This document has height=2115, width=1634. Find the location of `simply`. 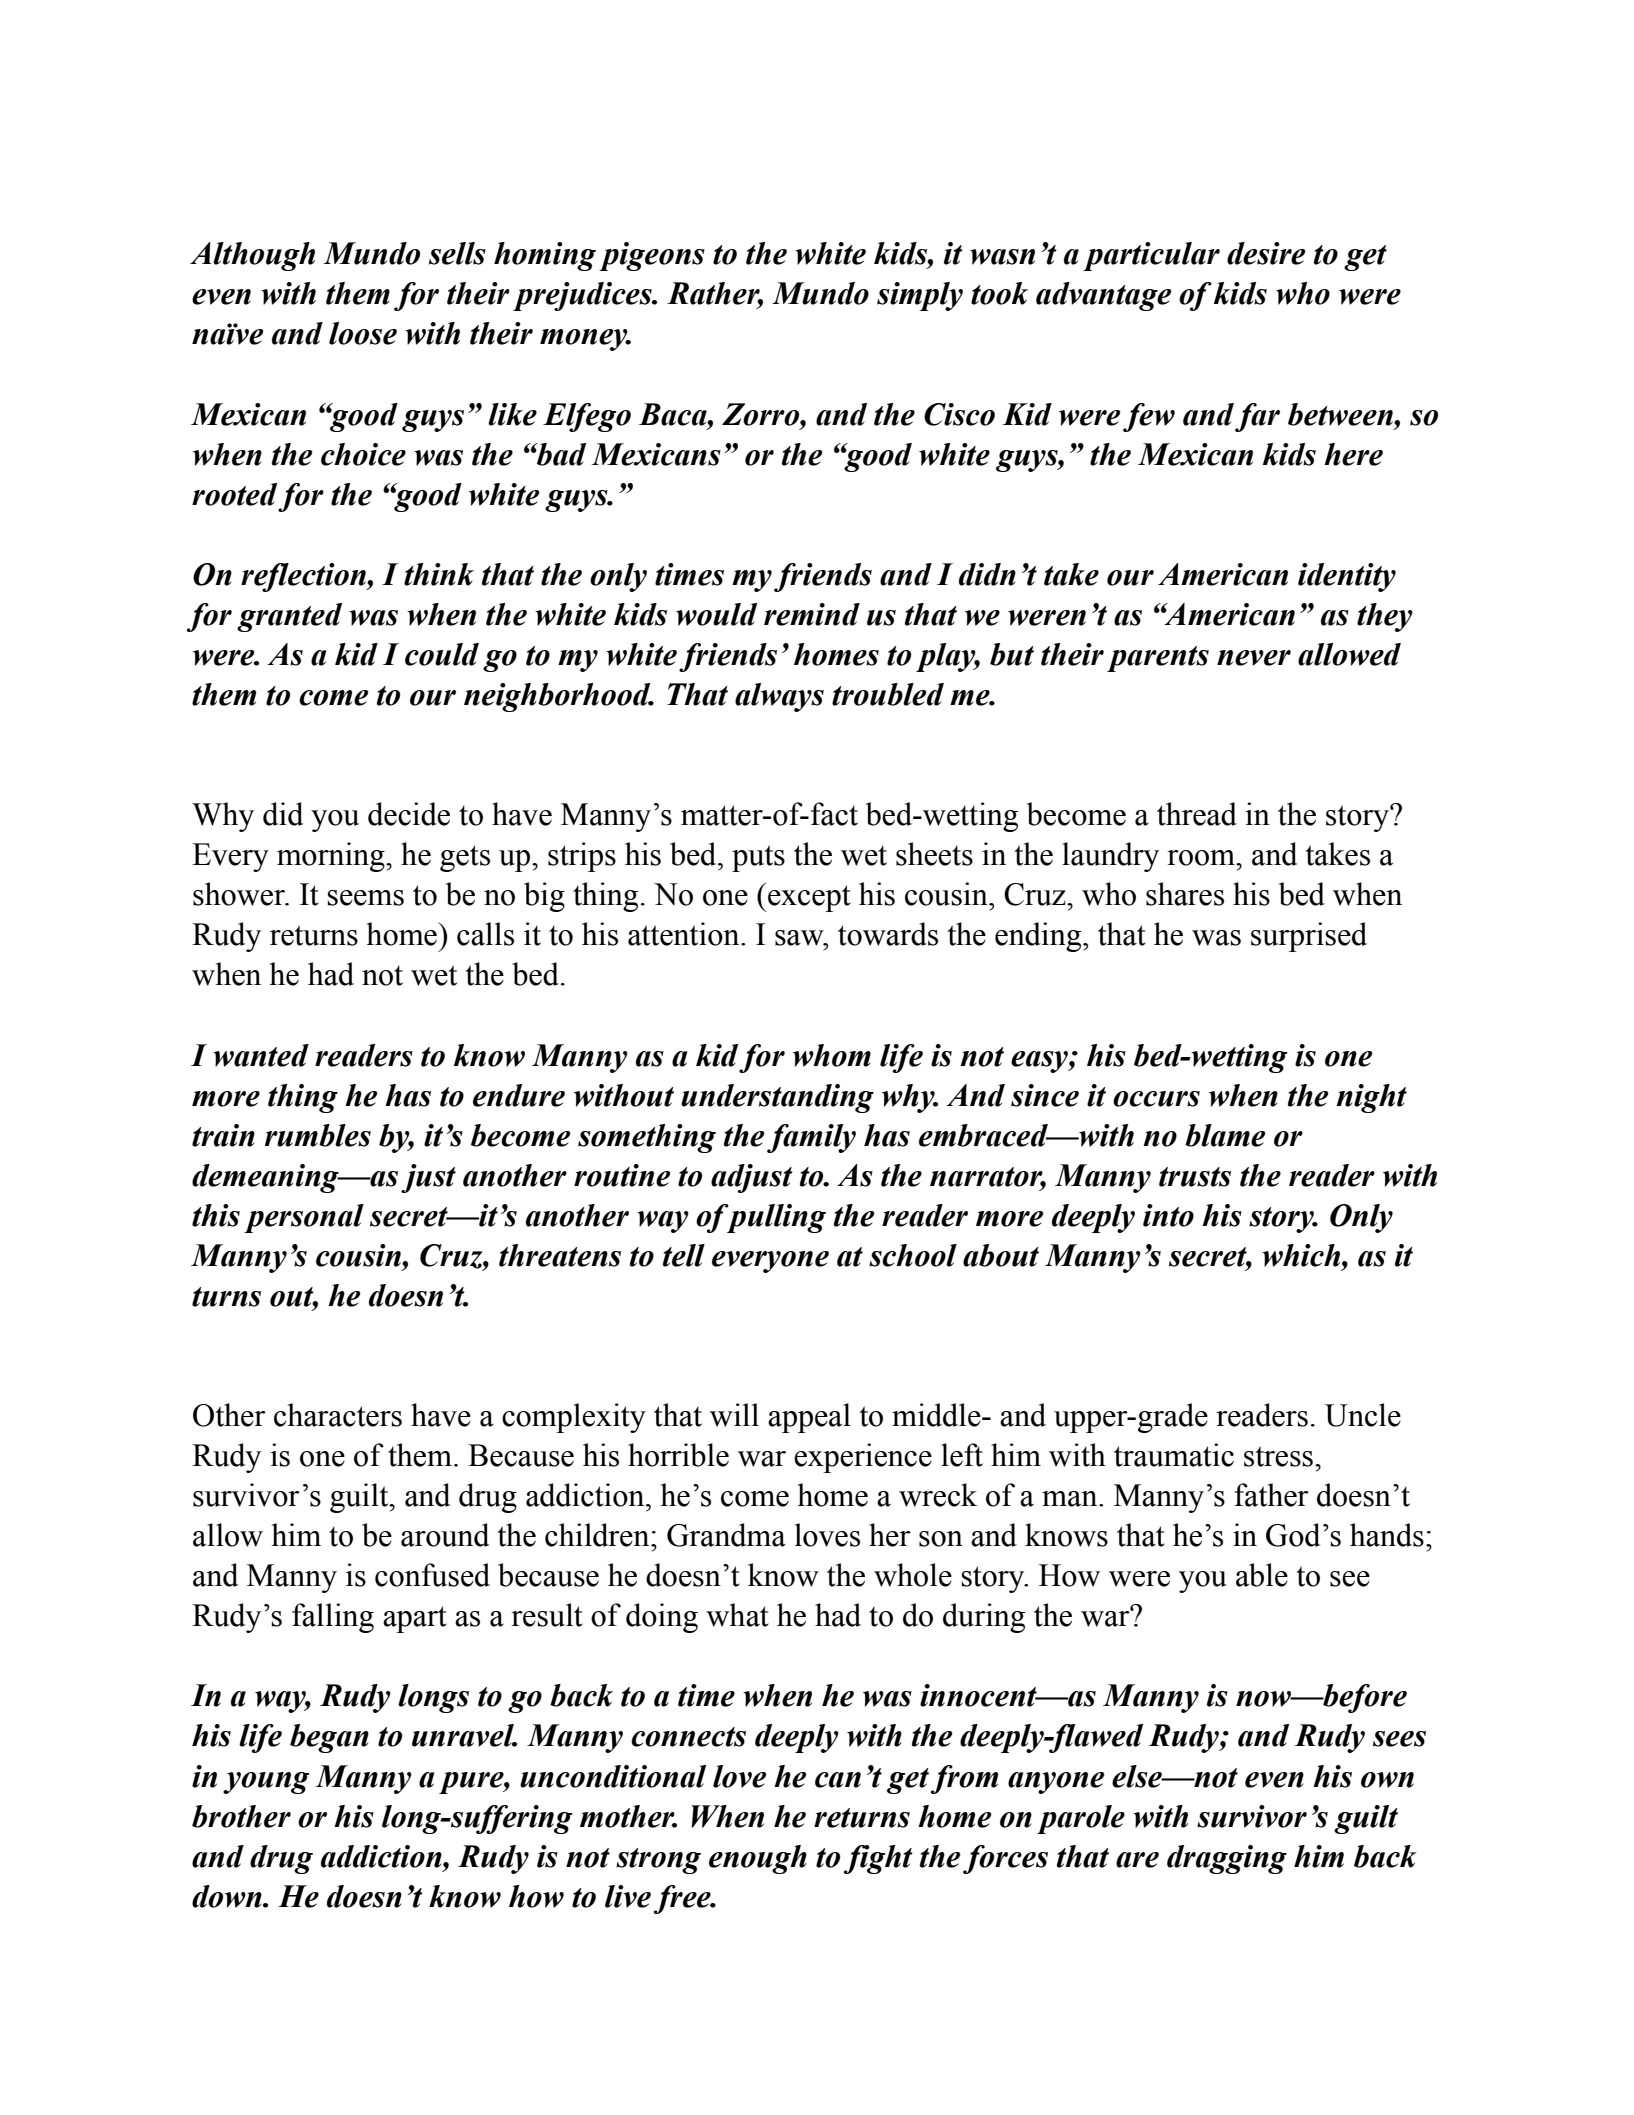

simply is located at coordinates (920, 296).
